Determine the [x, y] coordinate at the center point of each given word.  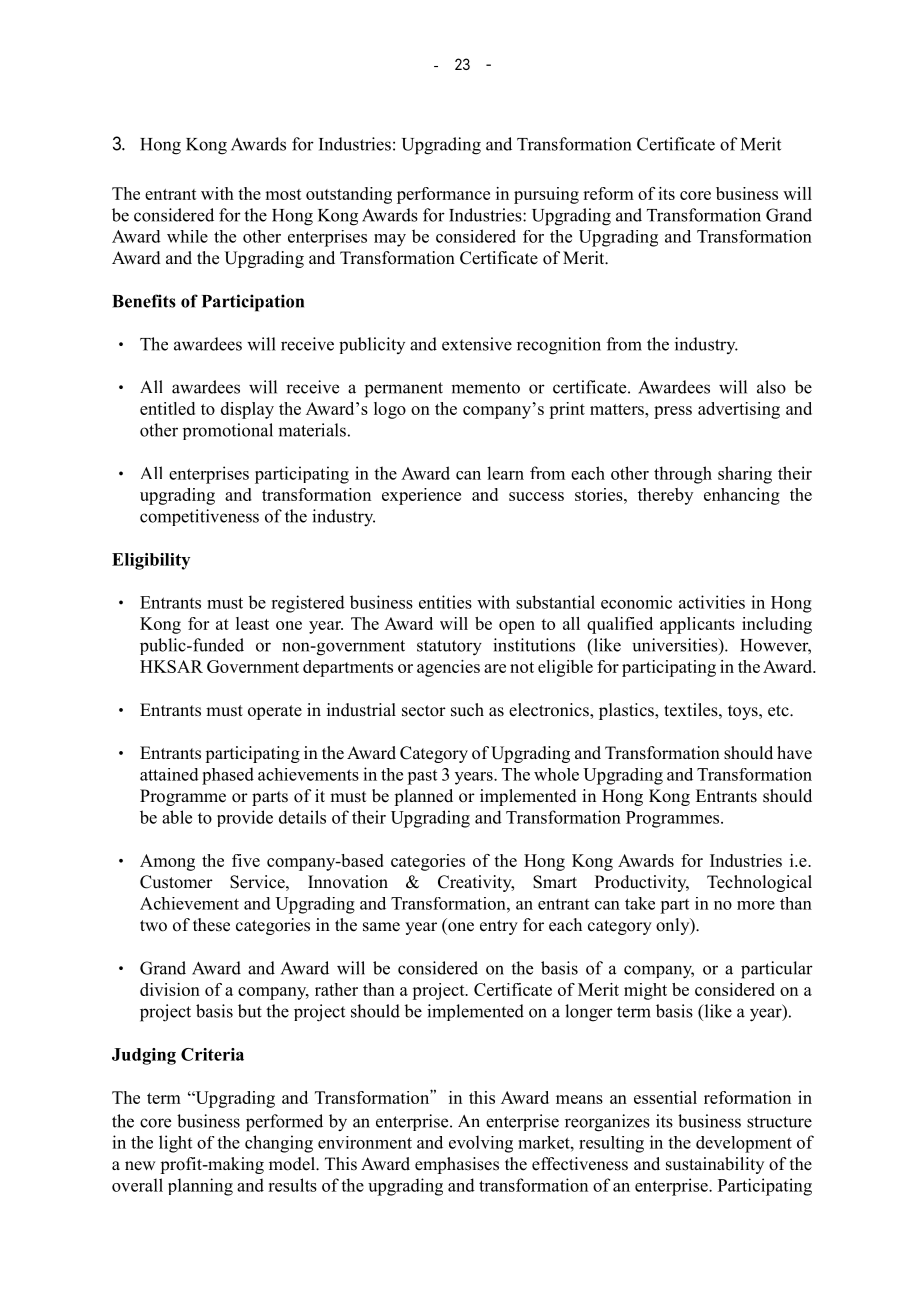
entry [499, 927]
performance [443, 195]
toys [744, 712]
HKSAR [171, 666]
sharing [745, 475]
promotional [228, 431]
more [756, 905]
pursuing [546, 195]
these [211, 925]
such [467, 710]
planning [200, 1187]
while [187, 236]
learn [505, 473]
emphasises [457, 1165]
